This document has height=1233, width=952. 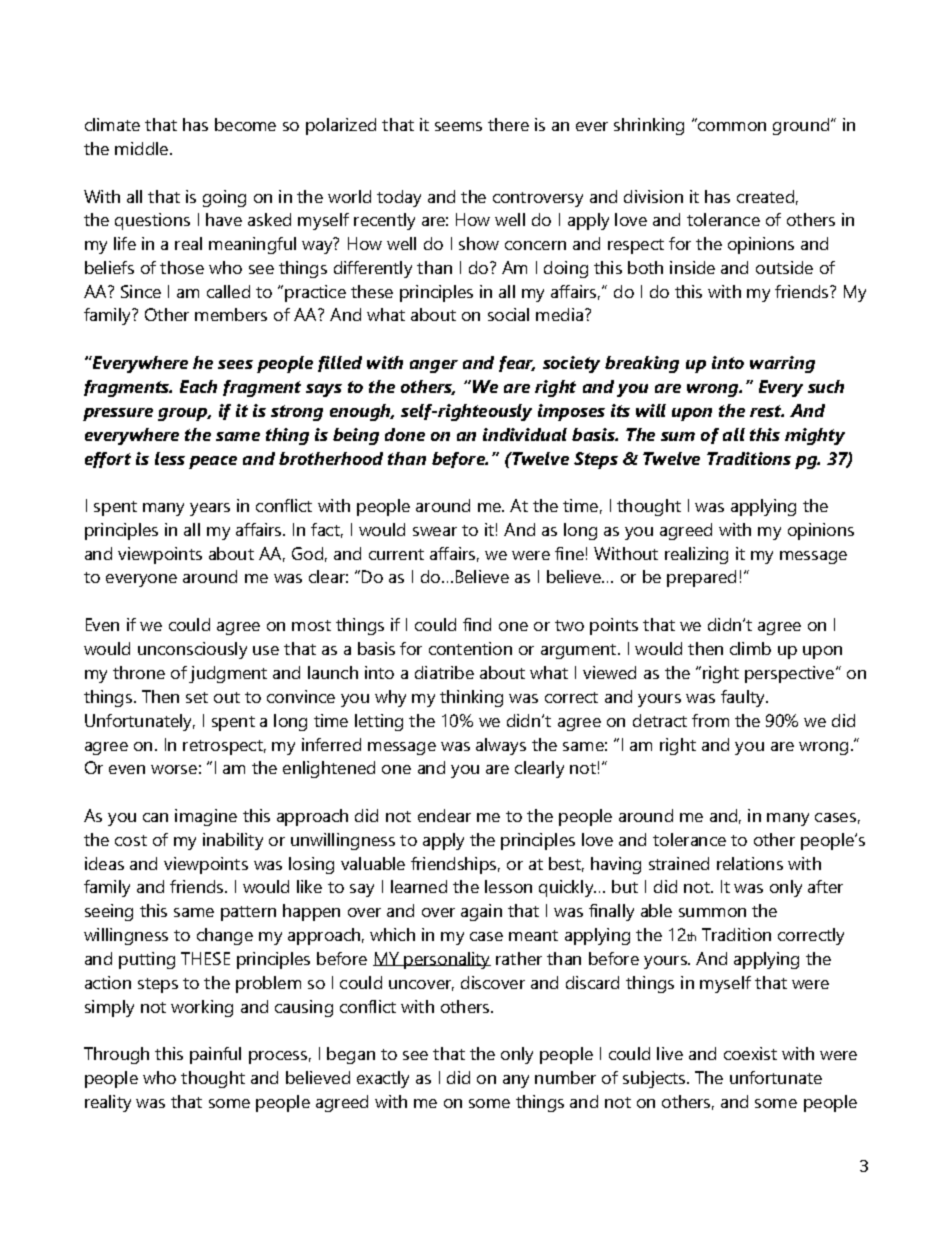 What do you see at coordinates (383, 1079) in the document?
I see `exactly` at bounding box center [383, 1079].
